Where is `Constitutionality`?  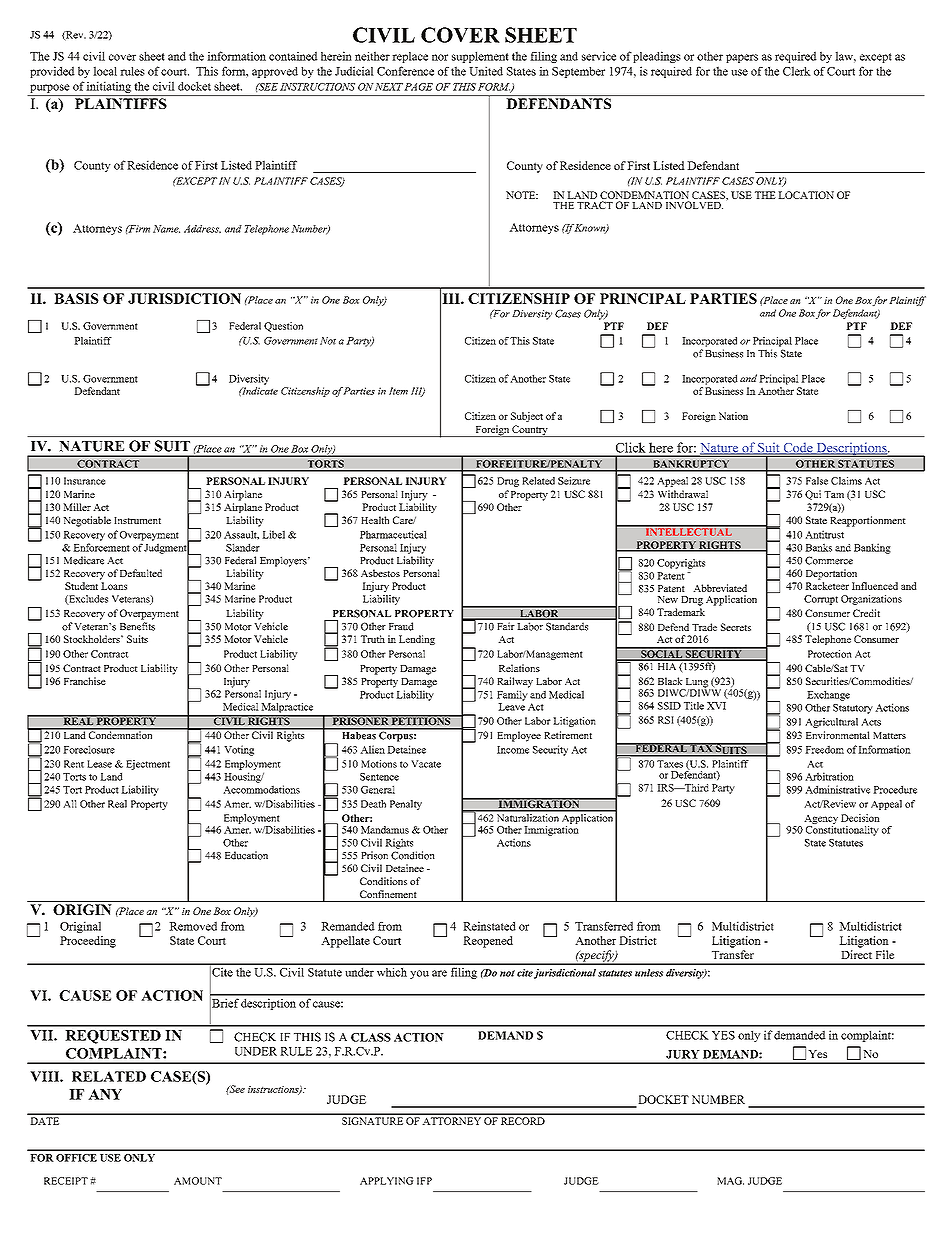
Constitutionality is located at coordinates (842, 829).
